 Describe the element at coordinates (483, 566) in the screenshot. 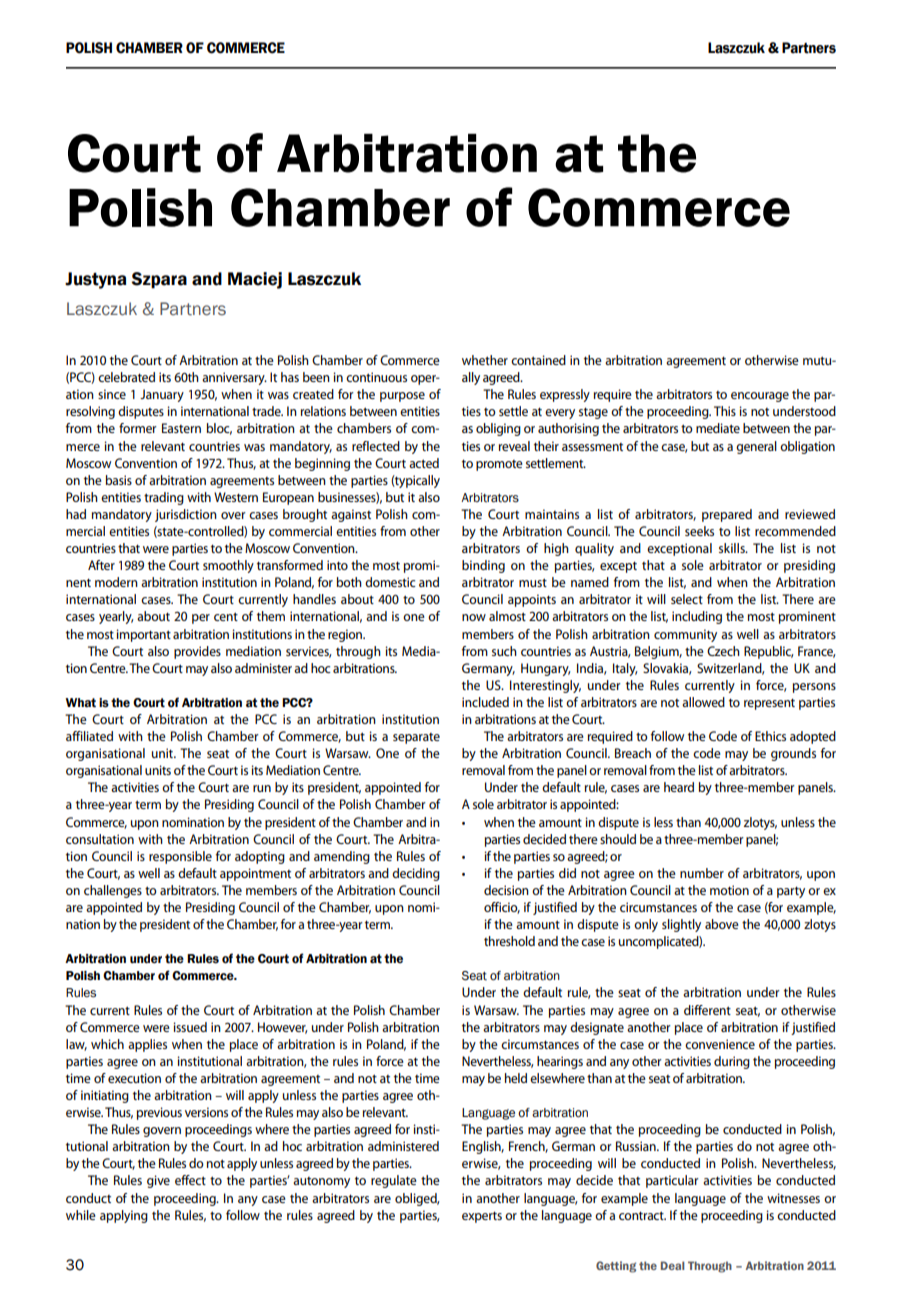

I see `binding` at that location.
